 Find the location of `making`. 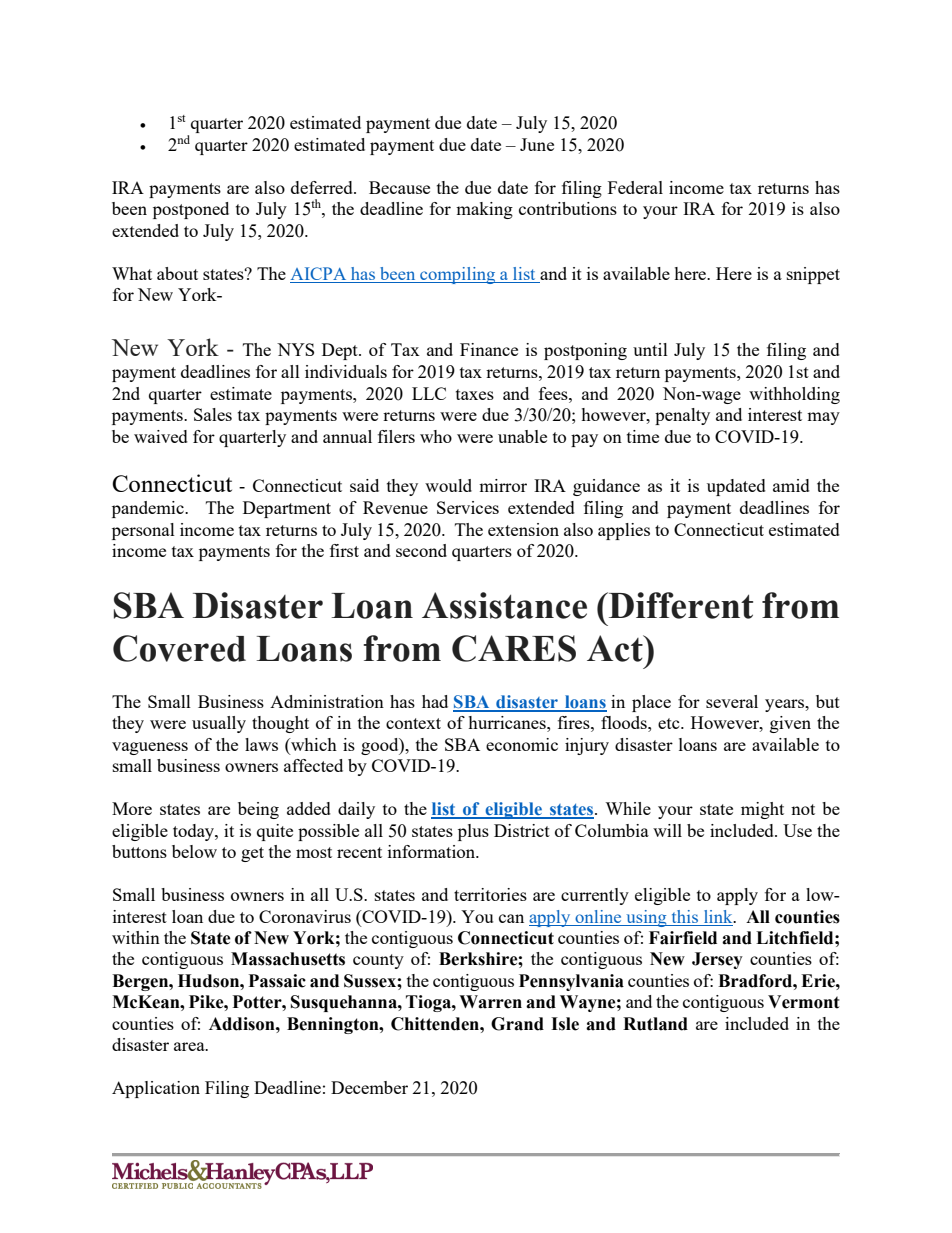

making is located at coordinates (484, 210).
